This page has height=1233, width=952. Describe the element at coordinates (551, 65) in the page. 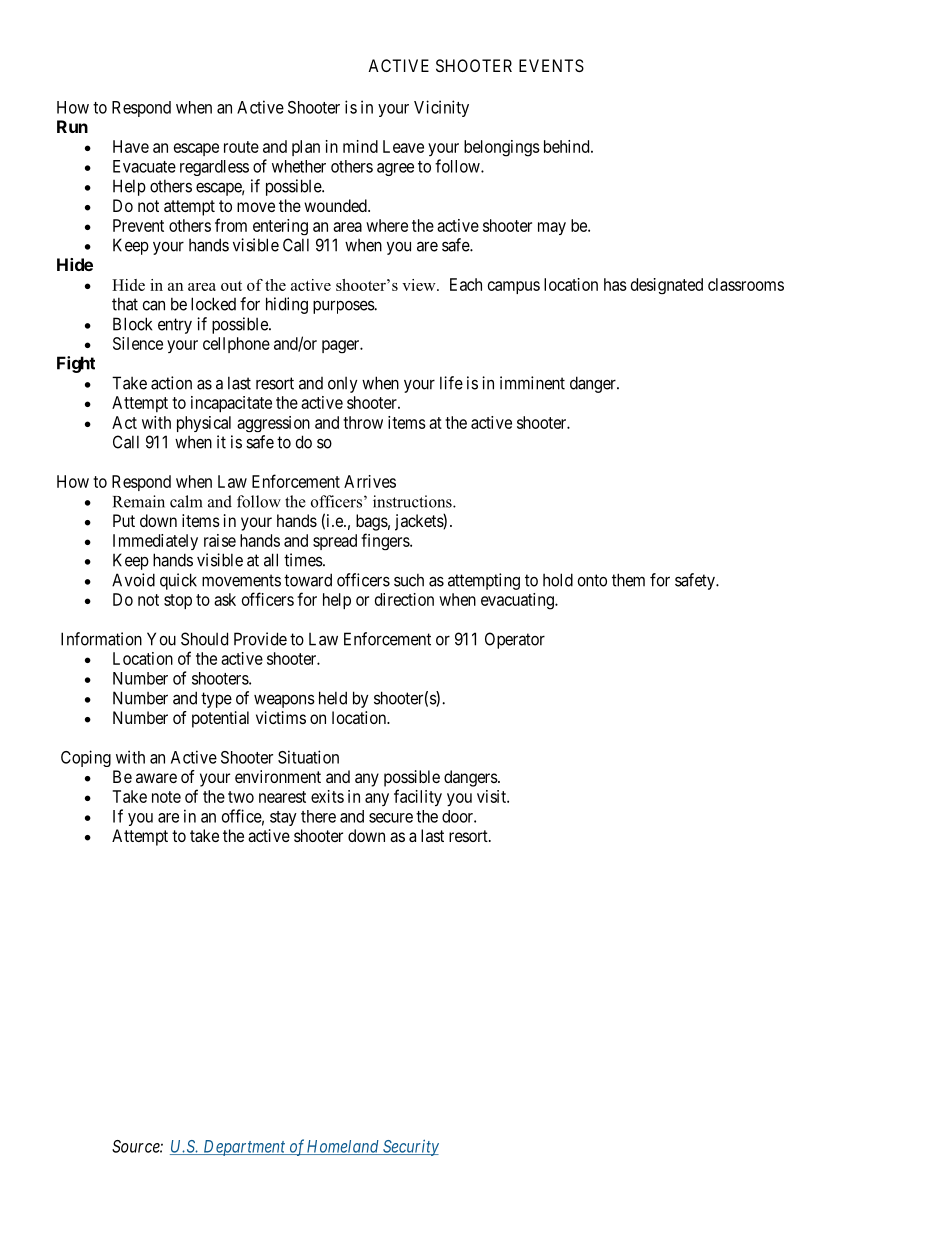

I see `EVENTS` at that location.
